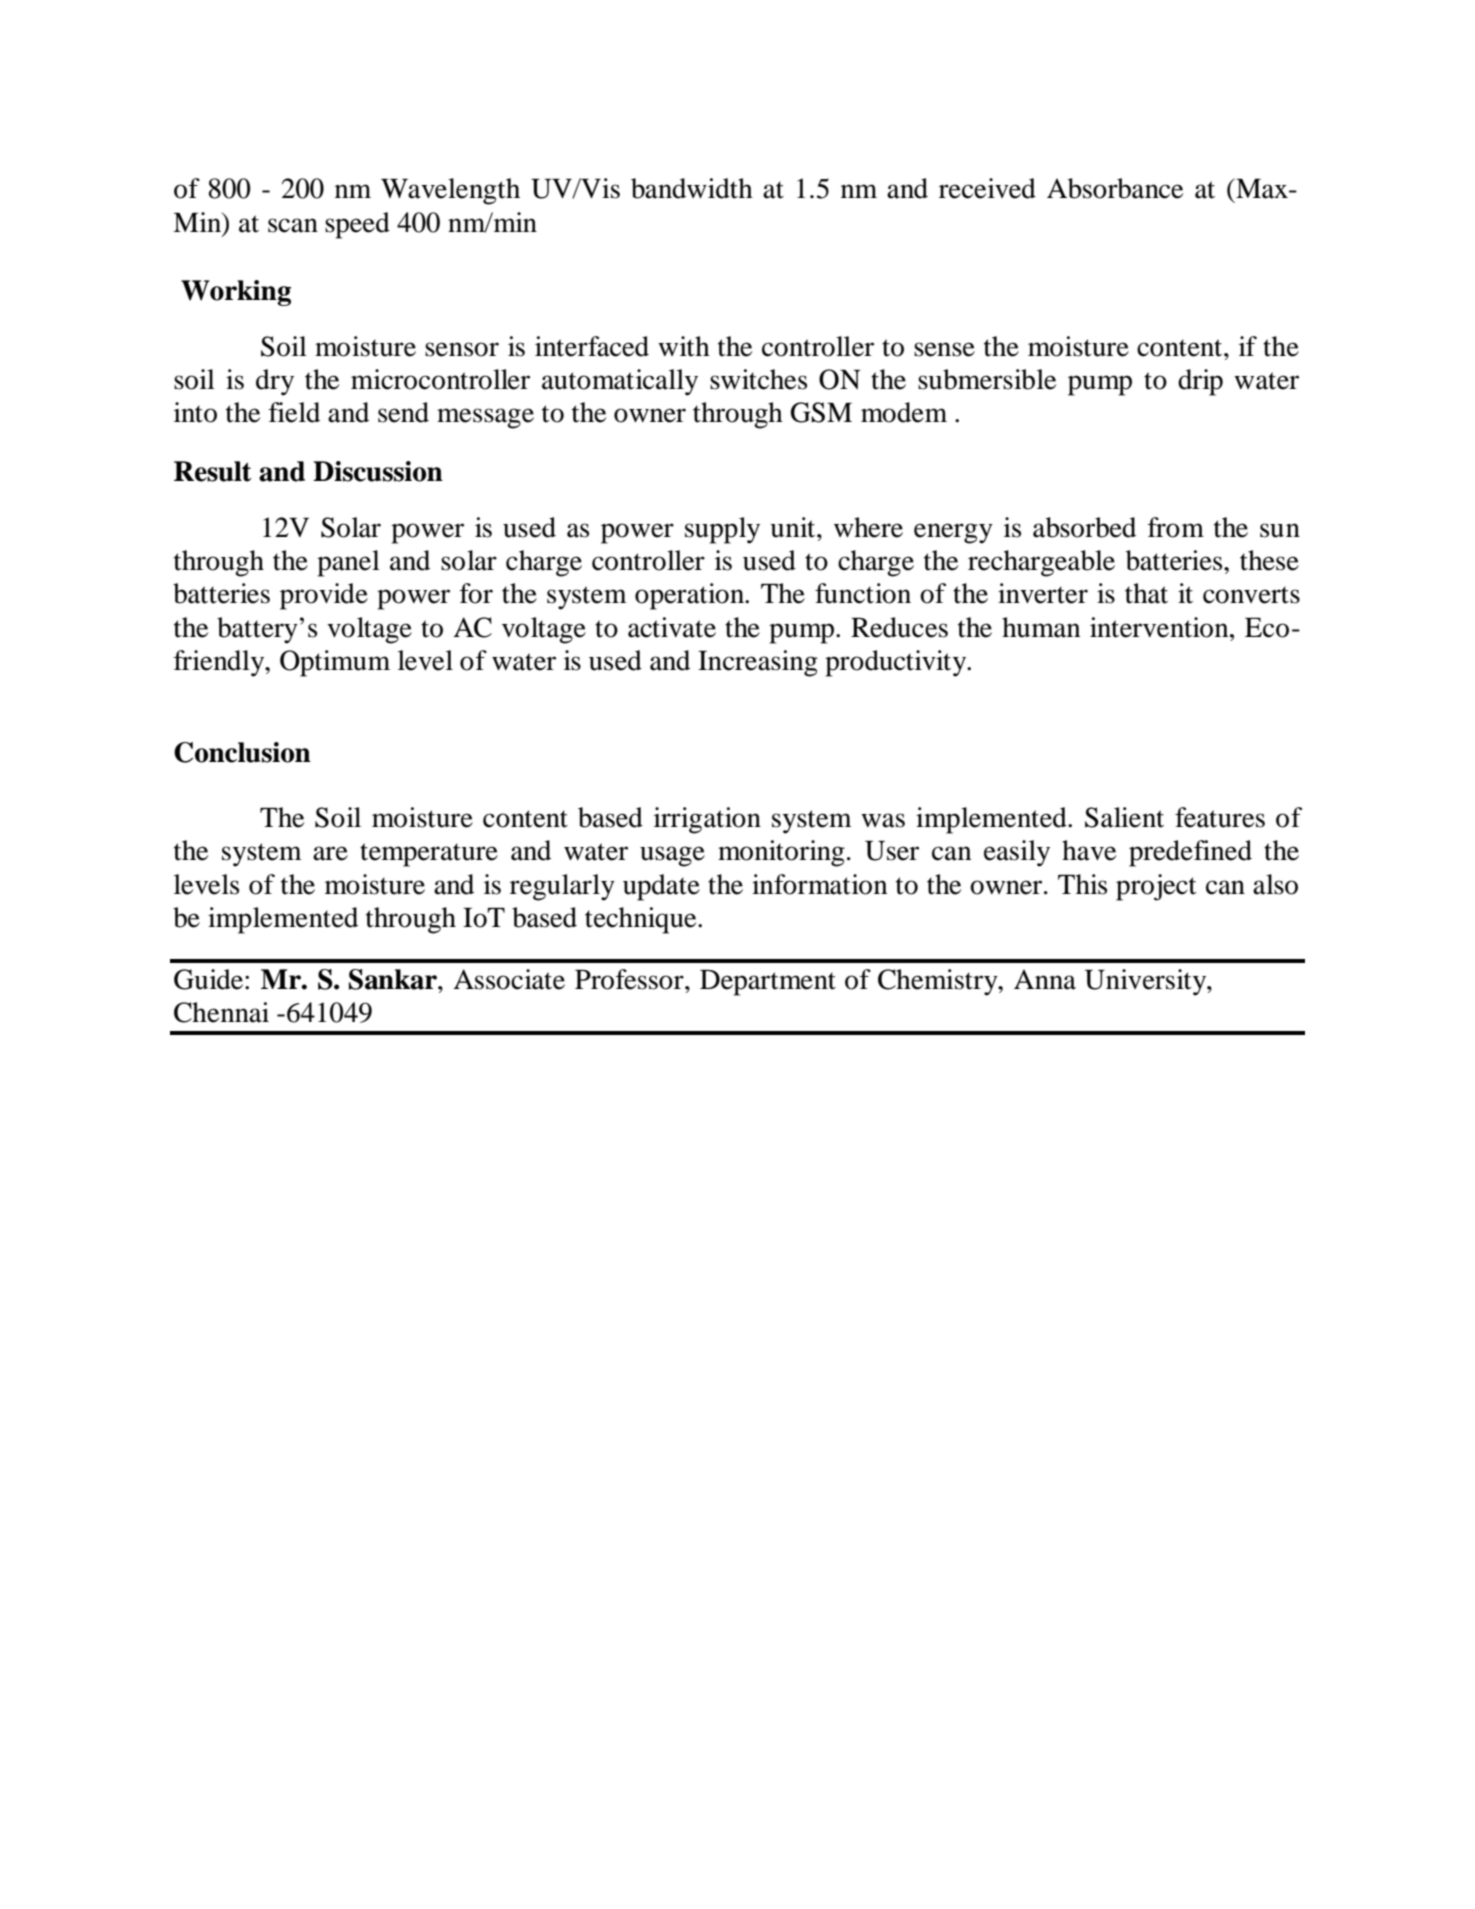 The width and height of the document is (1475, 1909). I want to click on Absorbance, so click(1115, 188).
